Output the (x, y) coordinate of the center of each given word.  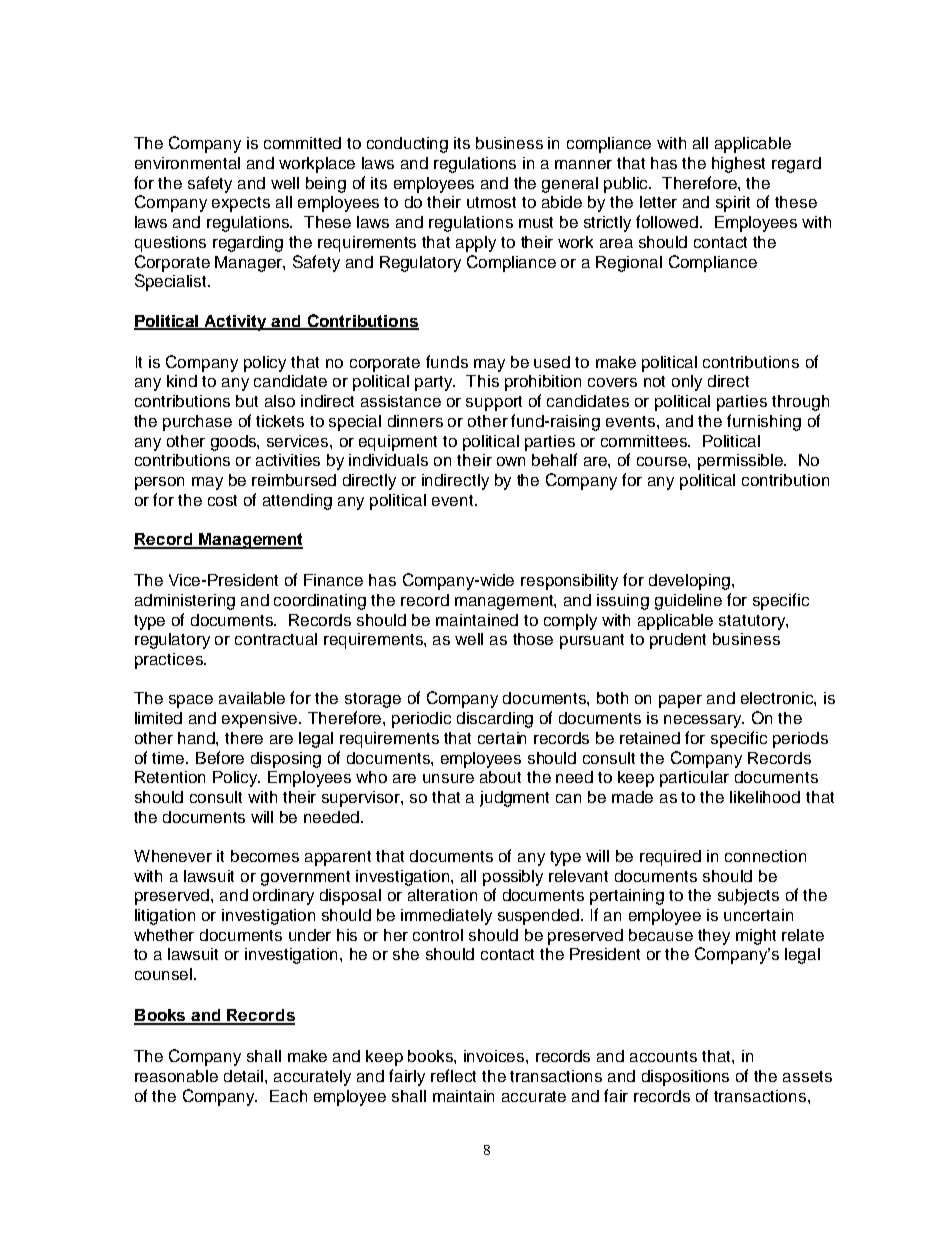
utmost (491, 202)
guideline (688, 602)
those (533, 639)
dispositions (685, 1078)
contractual (276, 639)
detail (245, 1076)
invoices (495, 1056)
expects (241, 204)
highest (738, 165)
